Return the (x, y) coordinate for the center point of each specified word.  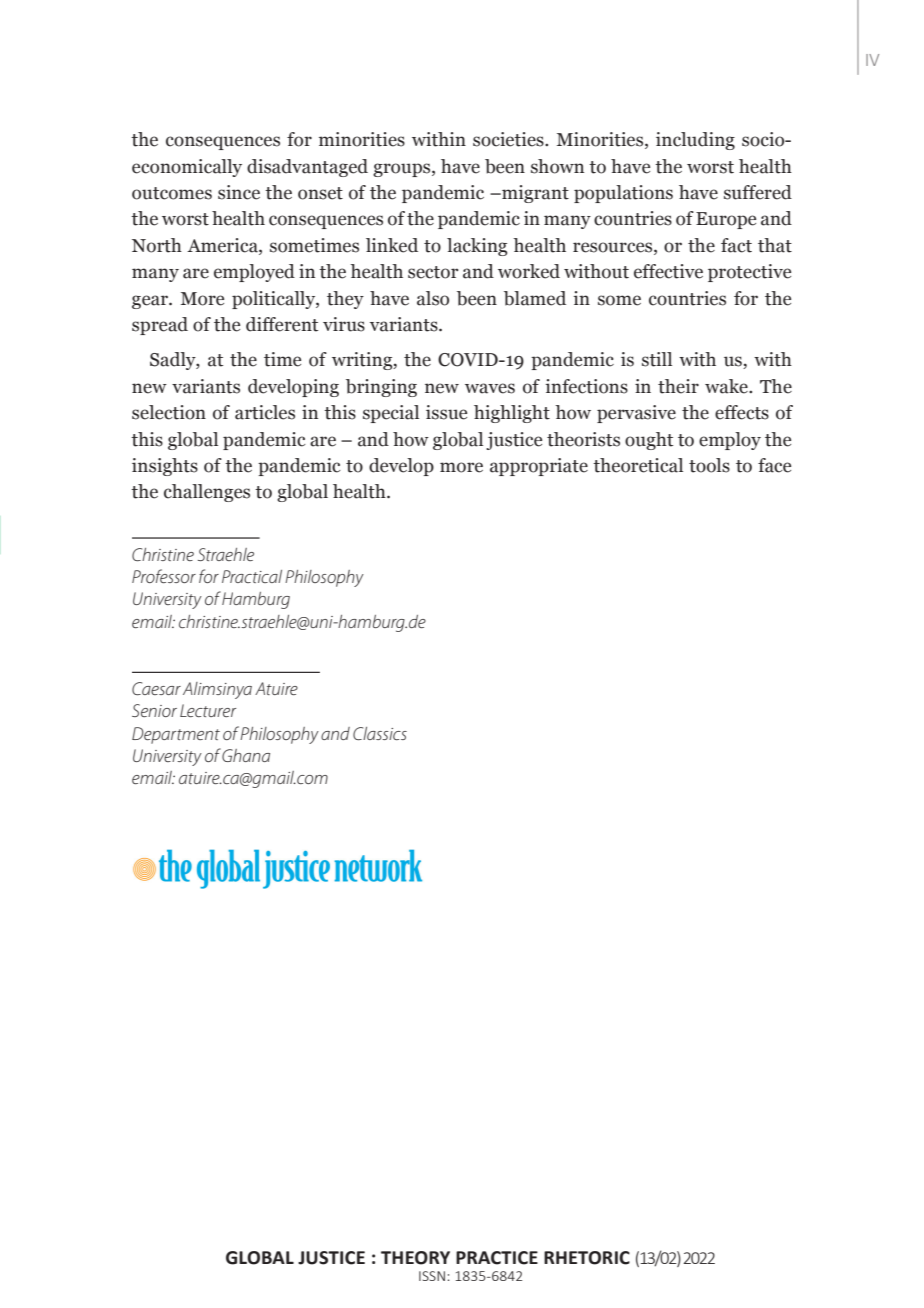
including (695, 141)
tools (709, 465)
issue (446, 412)
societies (509, 139)
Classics (380, 733)
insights (165, 467)
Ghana (246, 755)
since (239, 192)
